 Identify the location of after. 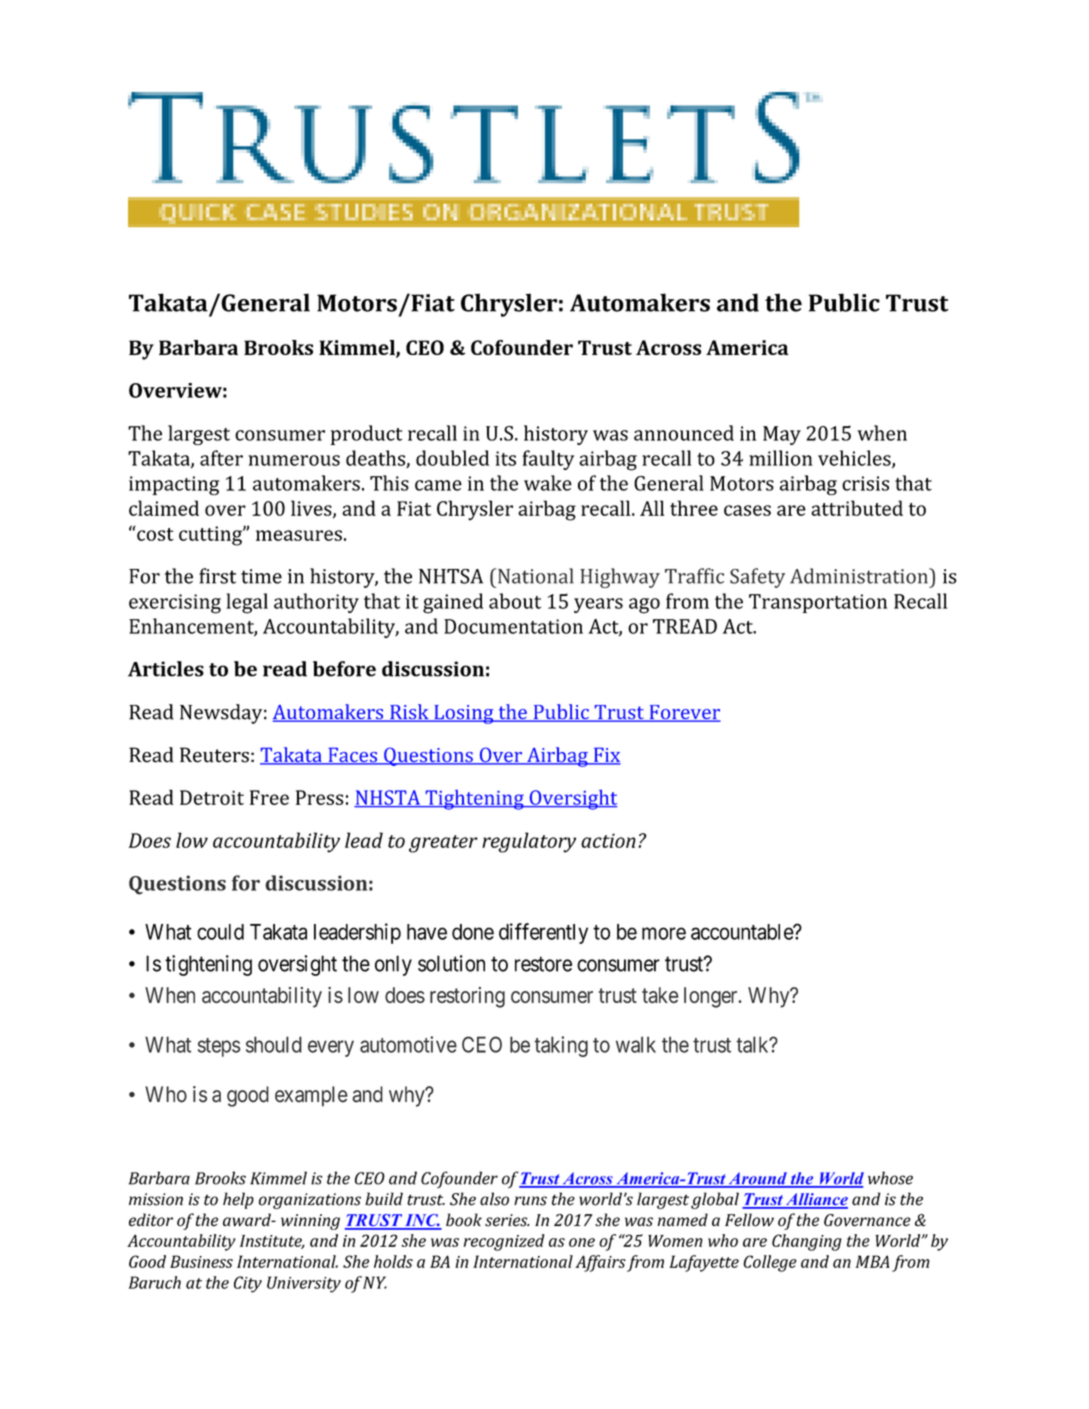
(221, 458).
